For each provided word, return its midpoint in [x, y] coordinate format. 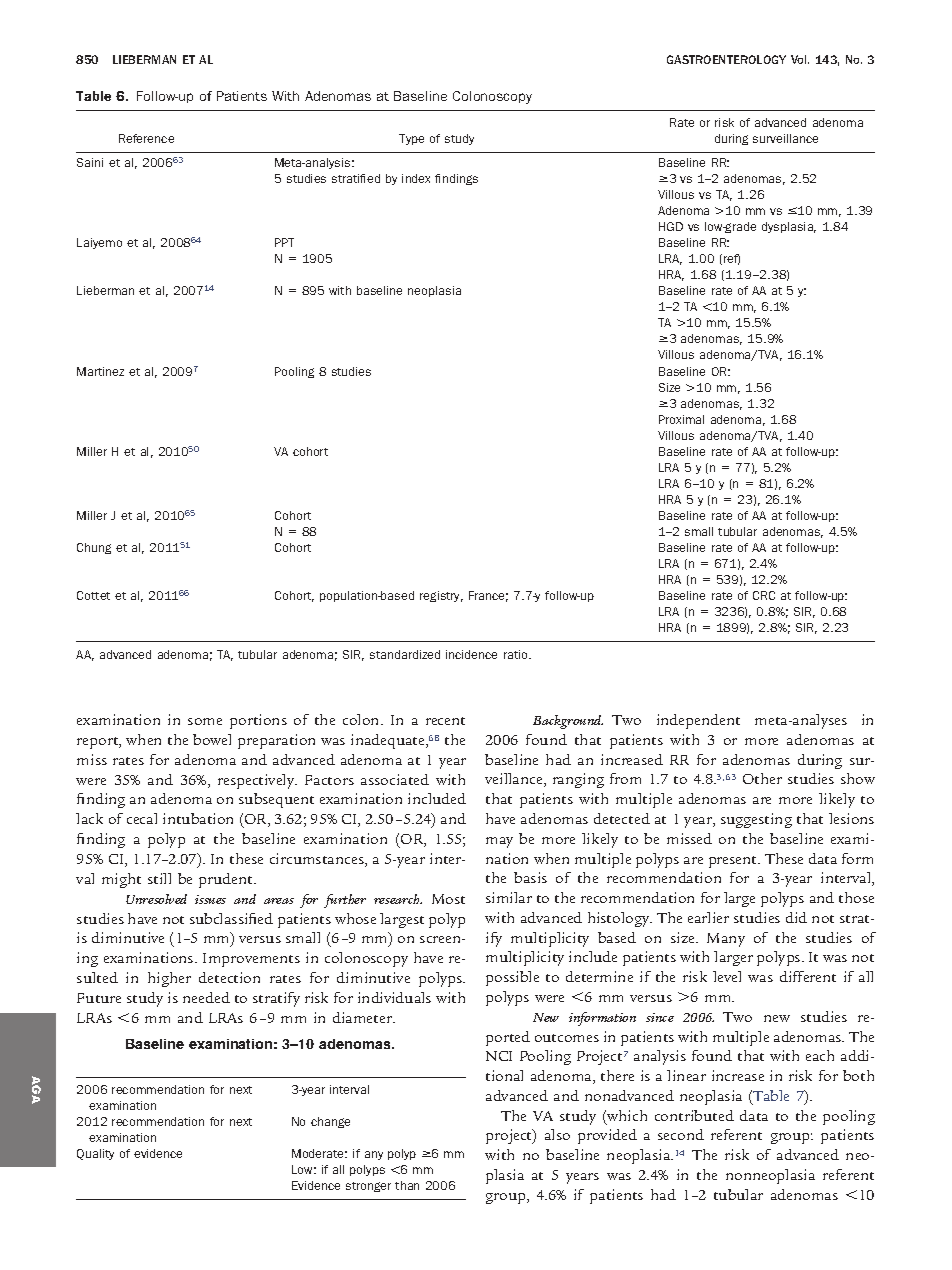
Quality [95, 1154]
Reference [146, 138]
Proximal [681, 419]
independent [698, 721]
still [159, 878]
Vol [800, 59]
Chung [94, 548]
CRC [764, 595]
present [734, 862]
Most [448, 899]
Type [411, 139]
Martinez [100, 371]
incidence [471, 654]
